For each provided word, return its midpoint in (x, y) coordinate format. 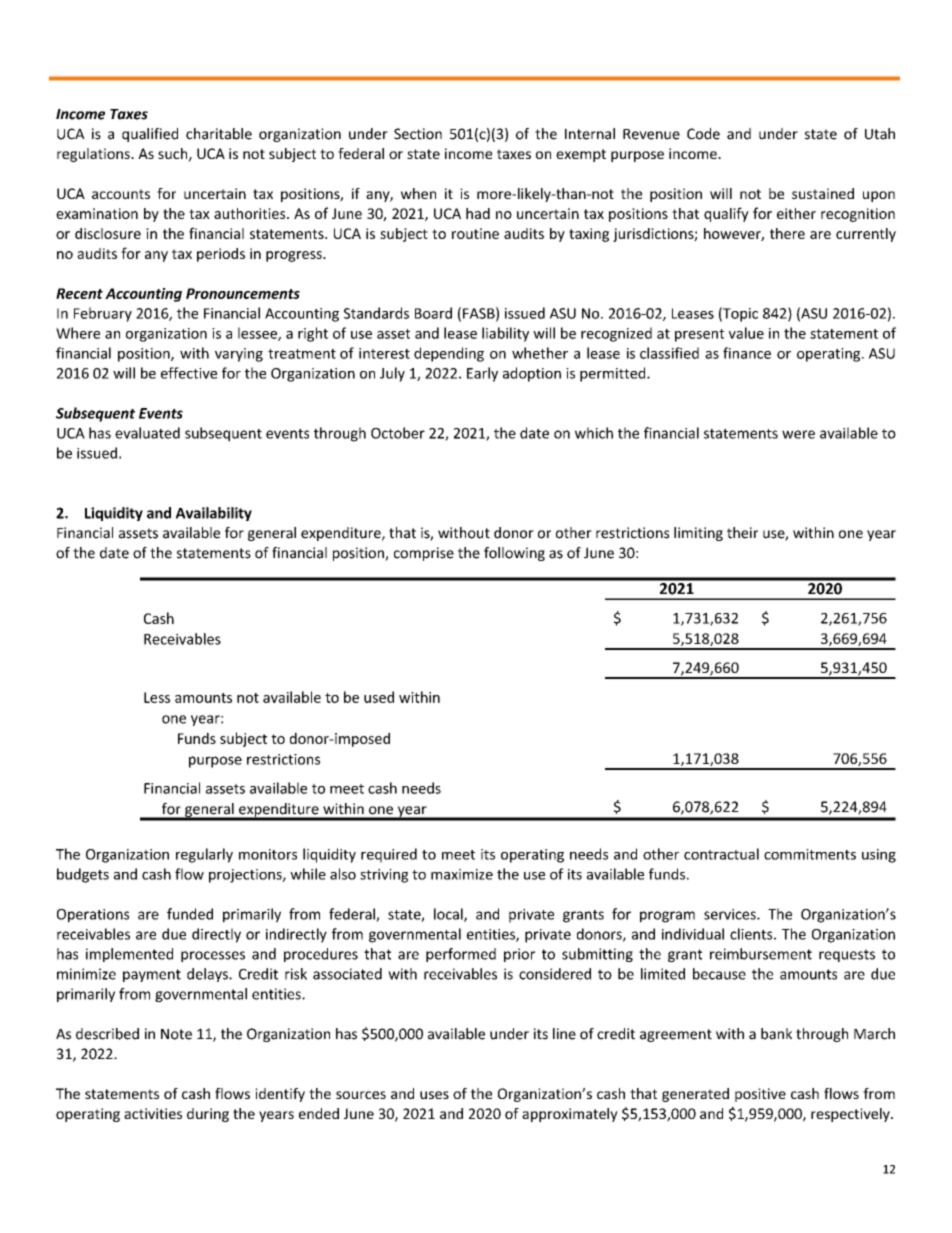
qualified (150, 135)
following (514, 554)
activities (153, 1113)
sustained (823, 193)
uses (434, 1095)
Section (418, 134)
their (742, 533)
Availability (214, 514)
